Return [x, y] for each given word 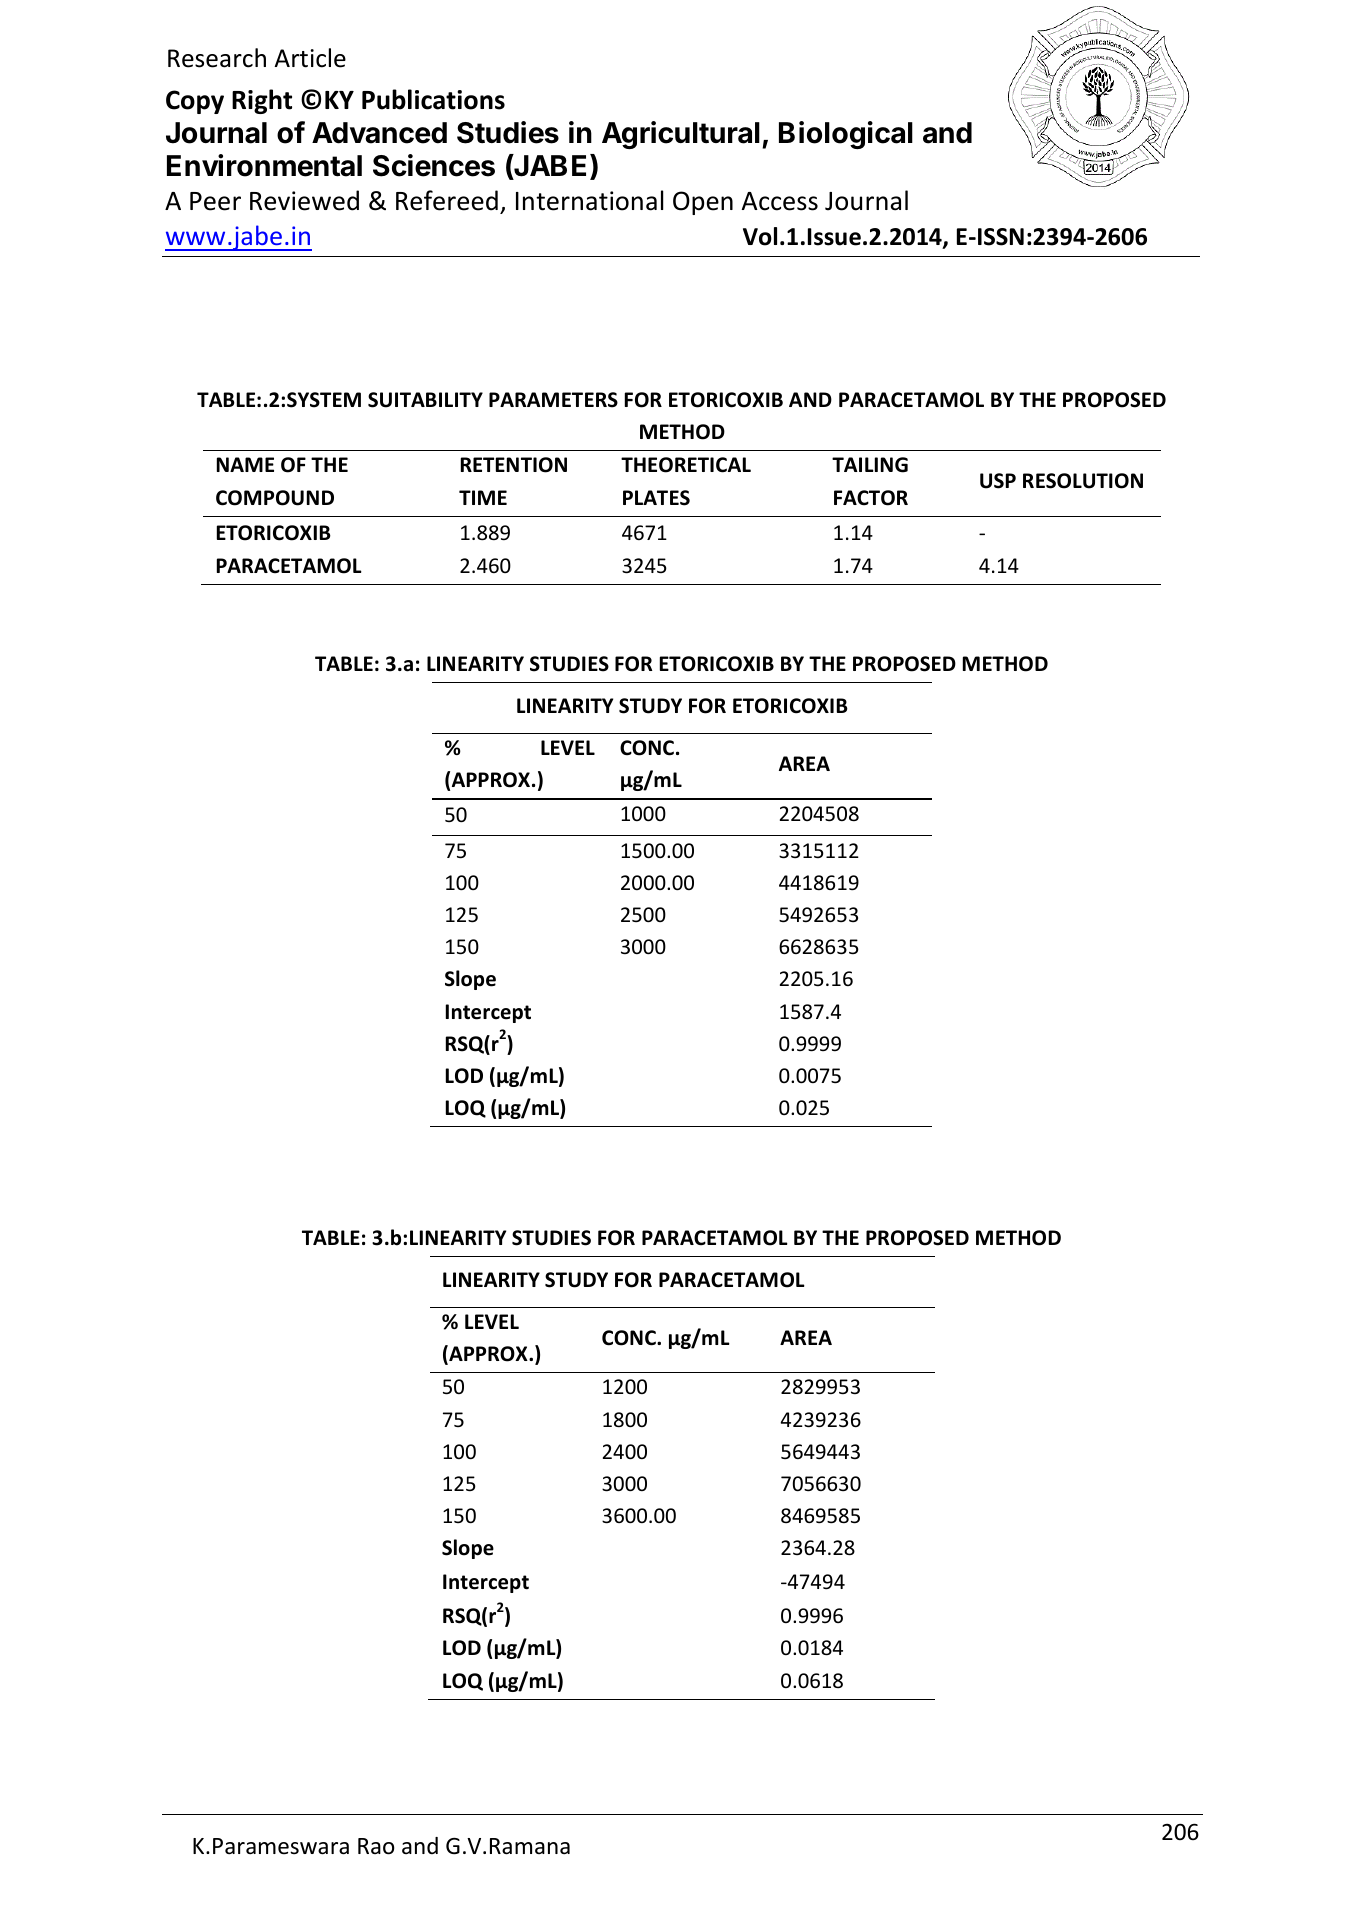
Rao [376, 1846]
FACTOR [871, 498]
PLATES [656, 498]
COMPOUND [275, 498]
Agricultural [681, 135]
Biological [846, 135]
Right [262, 101]
